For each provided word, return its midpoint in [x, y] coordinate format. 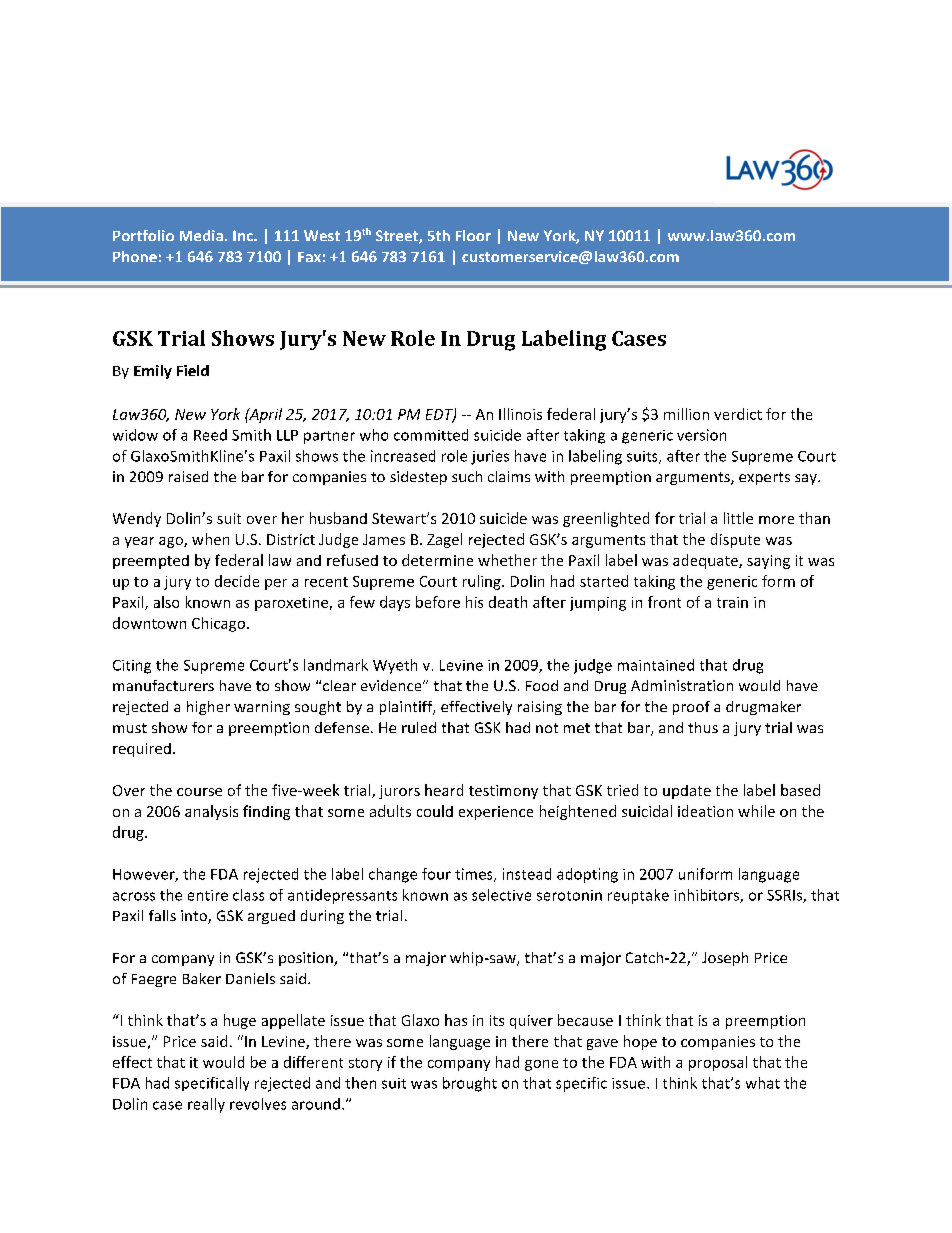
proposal [718, 1063]
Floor [473, 235]
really [206, 1105]
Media [201, 235]
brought [470, 1084]
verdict [738, 414]
